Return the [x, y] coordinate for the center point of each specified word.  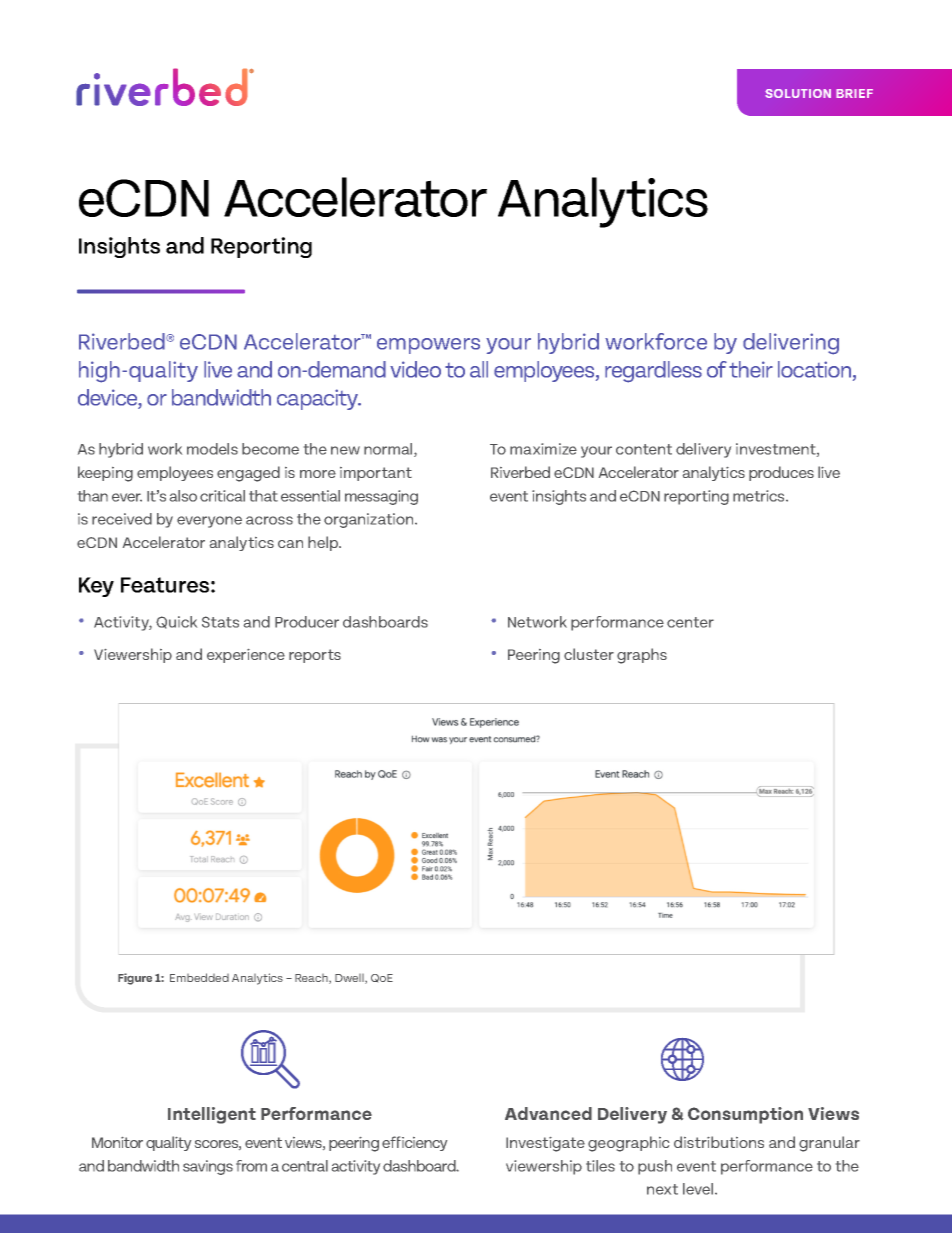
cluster [589, 654]
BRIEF [854, 93]
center [690, 622]
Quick [176, 622]
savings [208, 1167]
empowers [428, 346]
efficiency [414, 1143]
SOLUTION [798, 93]
